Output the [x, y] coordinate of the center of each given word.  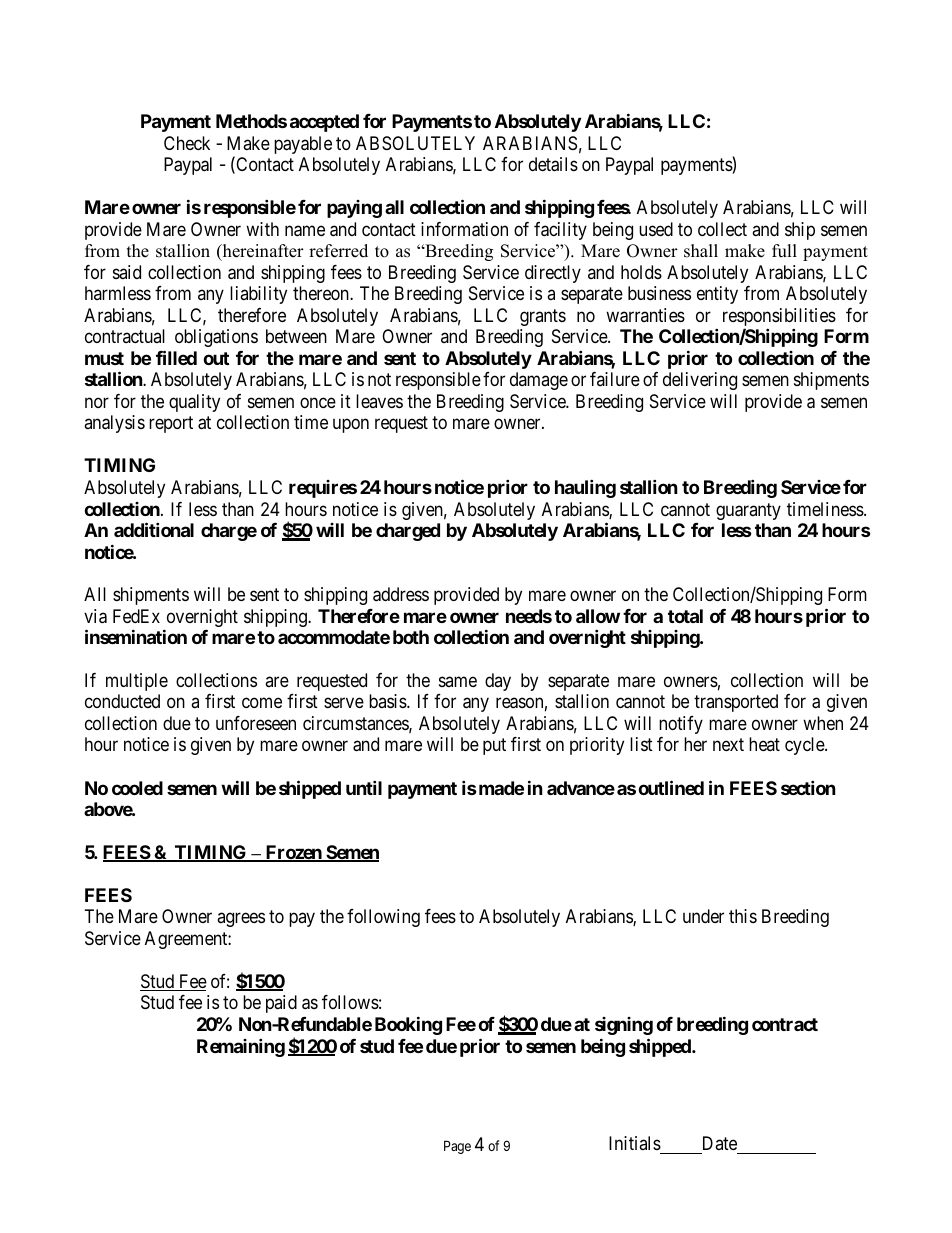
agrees [241, 920]
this [743, 916]
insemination [136, 636]
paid [281, 1004]
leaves [379, 401]
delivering [700, 381]
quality [194, 403]
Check [187, 143]
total [685, 616]
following [383, 918]
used [656, 229]
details [553, 164]
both [411, 637]
